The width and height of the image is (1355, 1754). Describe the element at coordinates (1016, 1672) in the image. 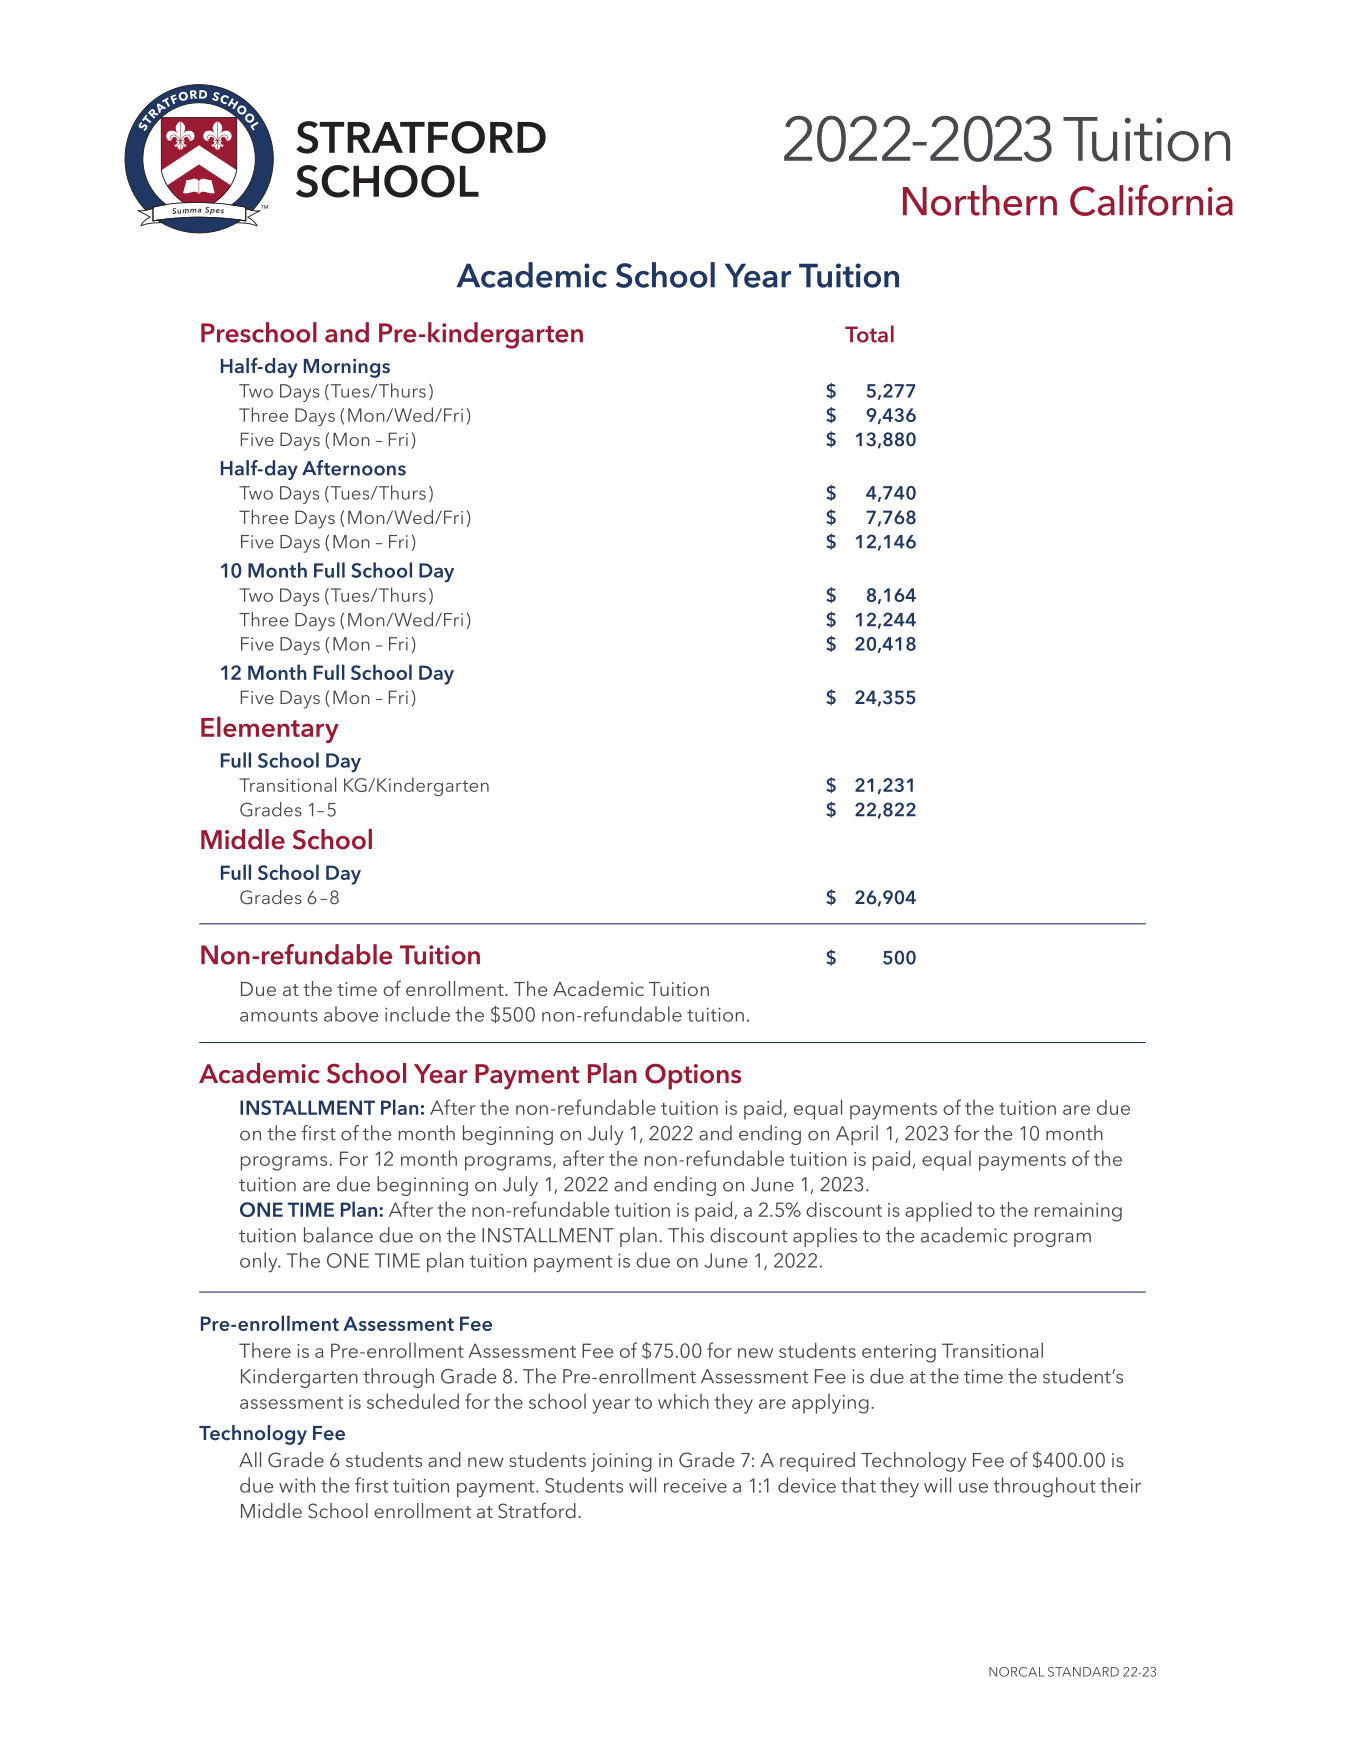

I see `NORCAL` at that location.
